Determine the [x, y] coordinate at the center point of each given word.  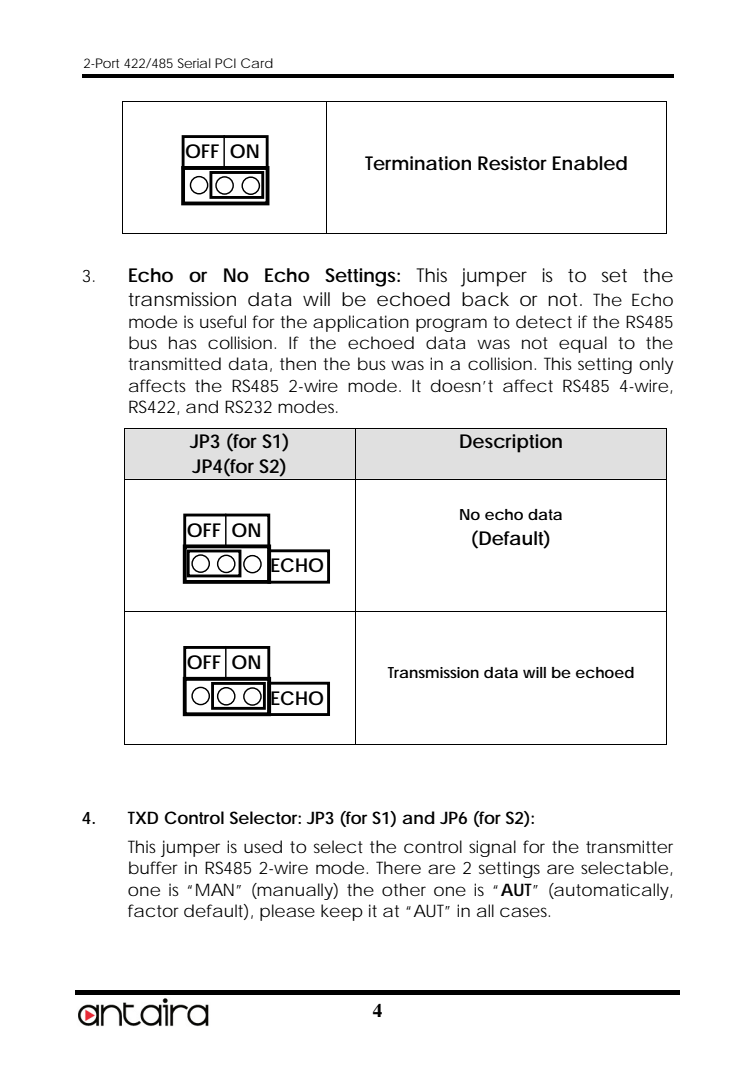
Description [511, 443]
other [404, 889]
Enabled [590, 163]
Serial [194, 63]
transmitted [174, 363]
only [656, 365]
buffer [153, 867]
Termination [418, 163]
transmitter [629, 846]
